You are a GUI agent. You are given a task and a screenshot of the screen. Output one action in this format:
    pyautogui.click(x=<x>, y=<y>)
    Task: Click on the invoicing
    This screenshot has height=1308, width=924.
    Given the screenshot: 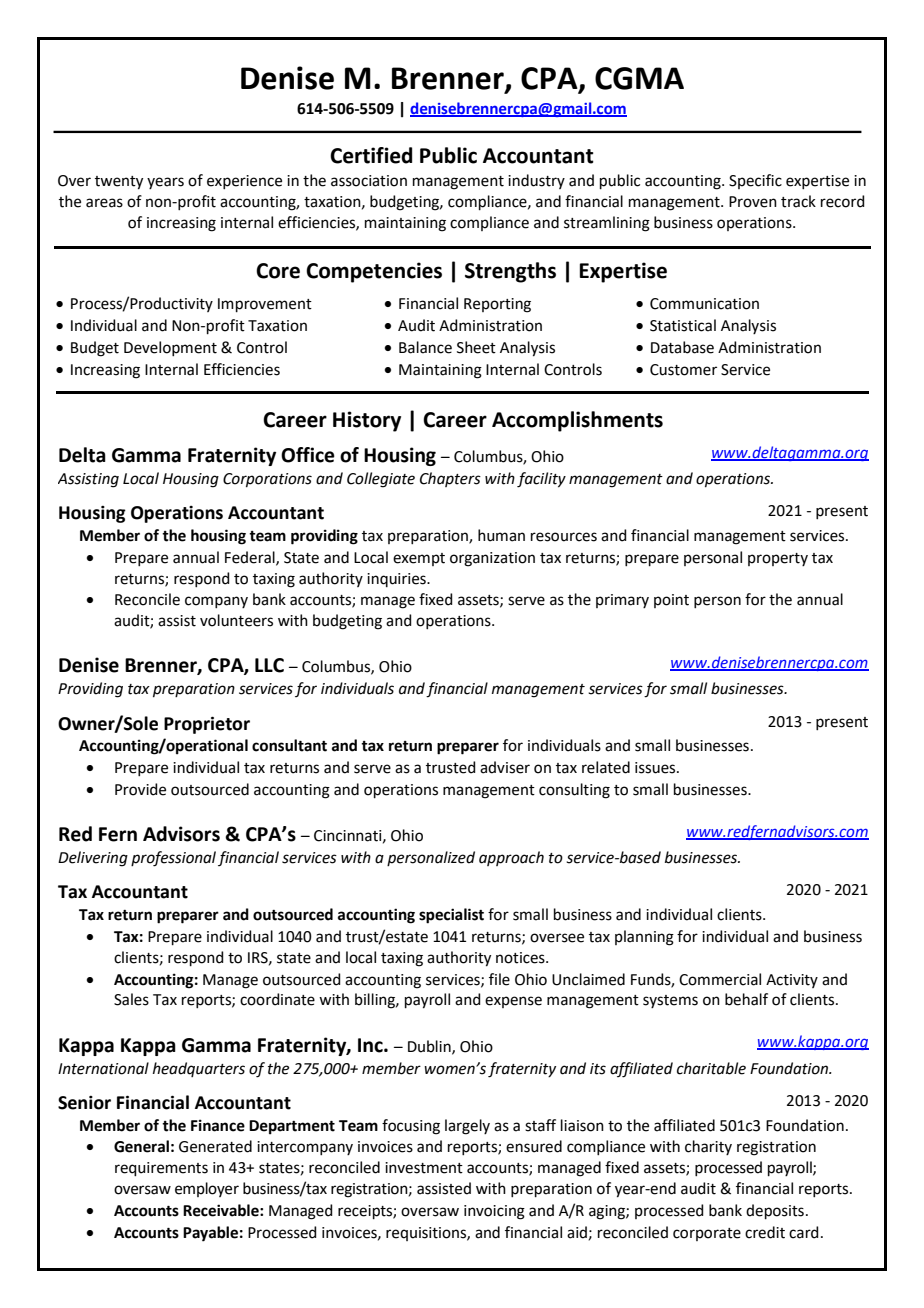 What is the action you would take?
    pyautogui.click(x=494, y=1212)
